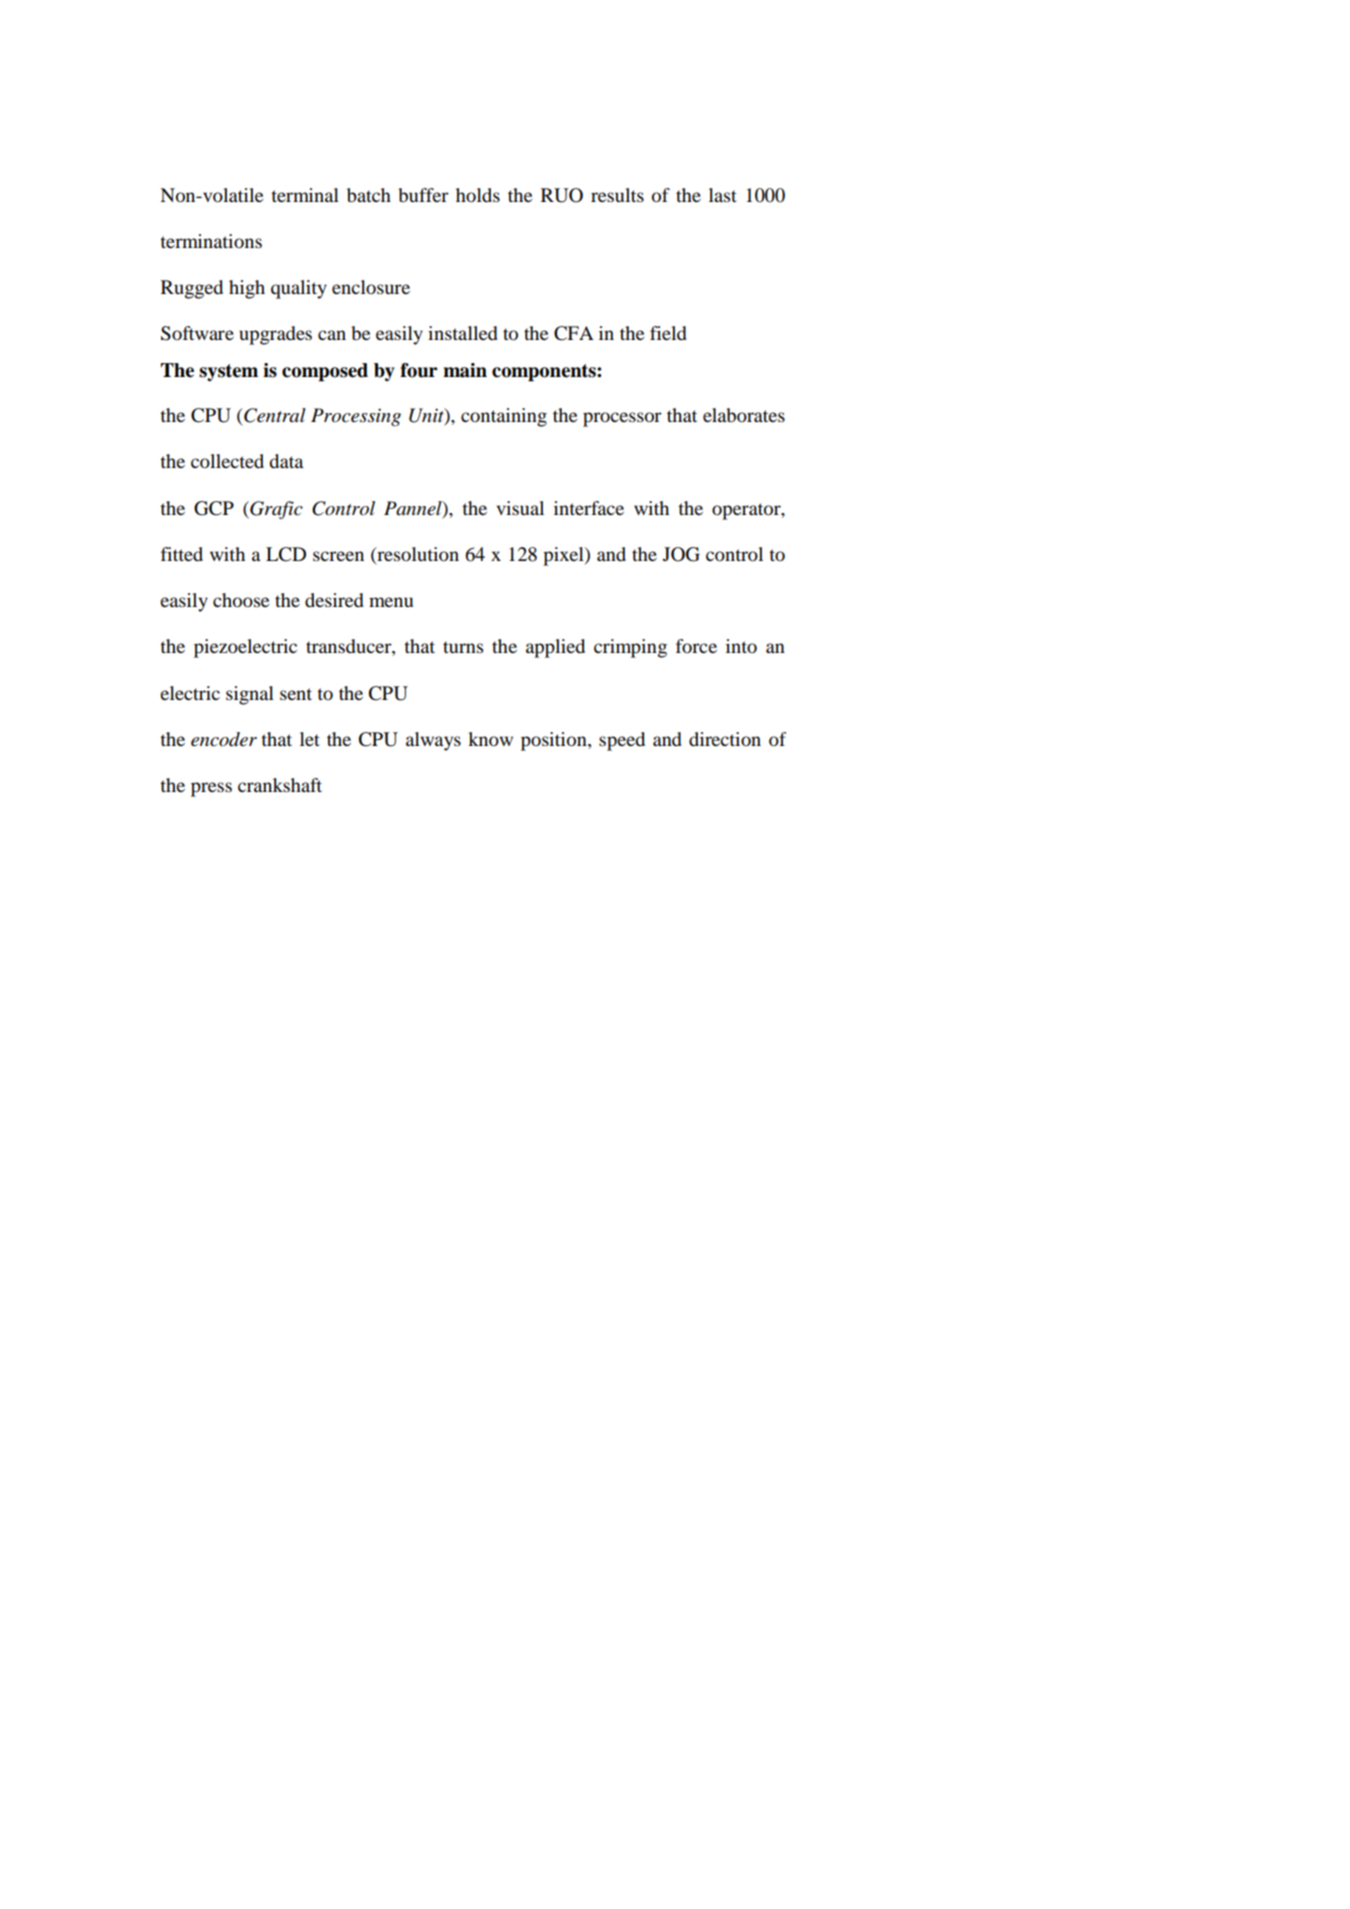  What do you see at coordinates (478, 195) in the page?
I see `holds` at bounding box center [478, 195].
